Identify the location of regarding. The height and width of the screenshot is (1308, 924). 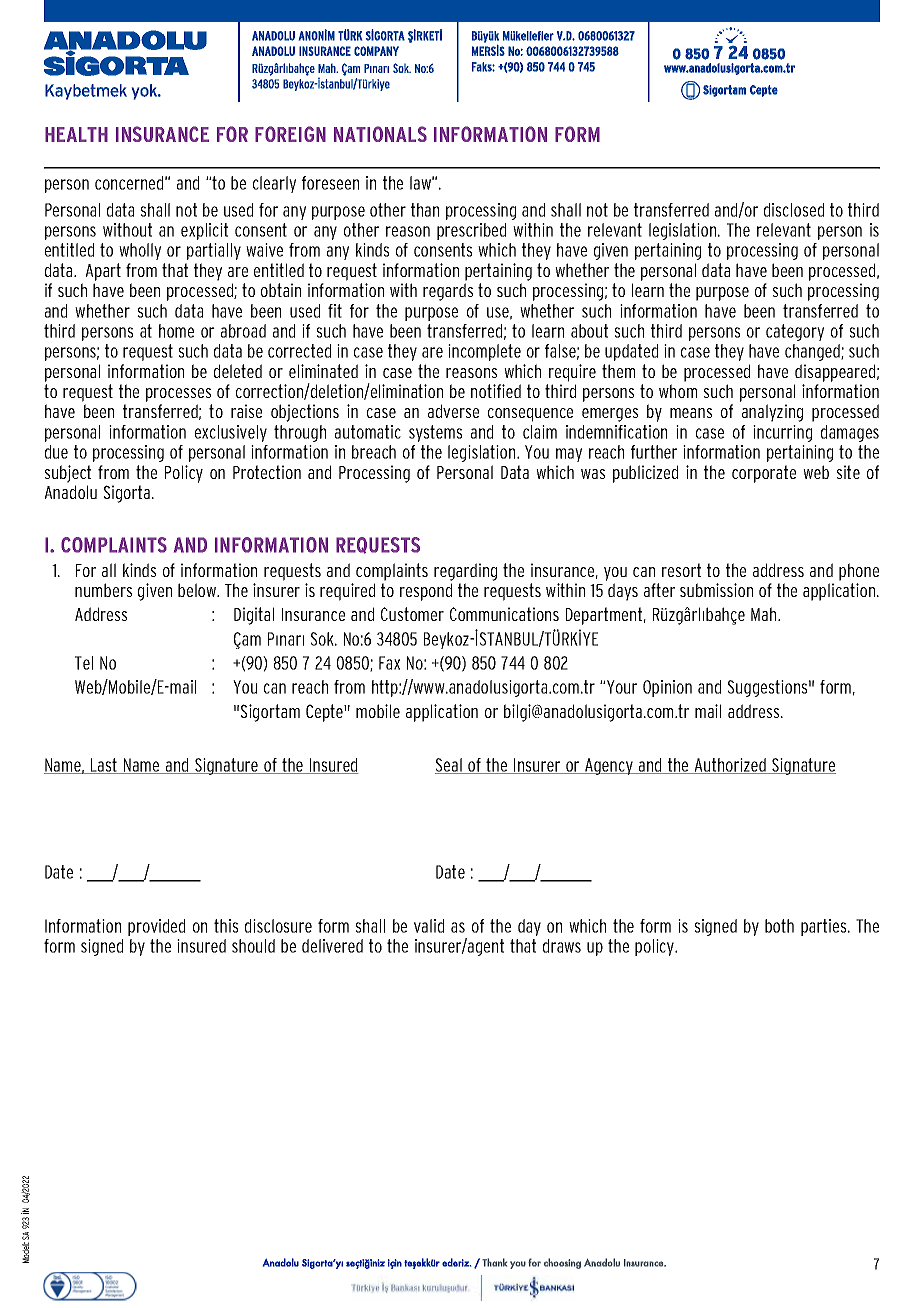
(465, 572).
